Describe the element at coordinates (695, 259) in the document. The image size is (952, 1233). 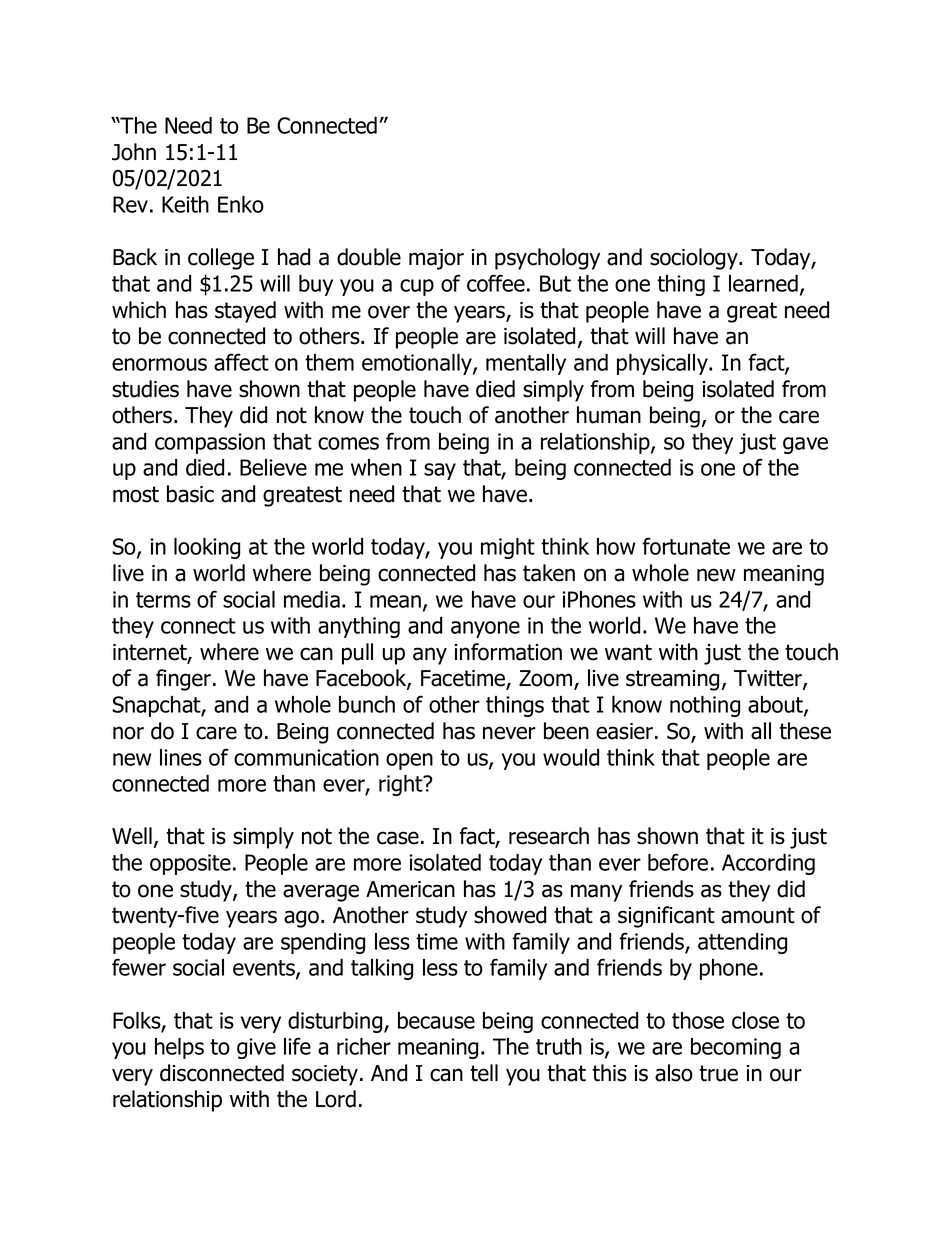
I see `sociology` at that location.
